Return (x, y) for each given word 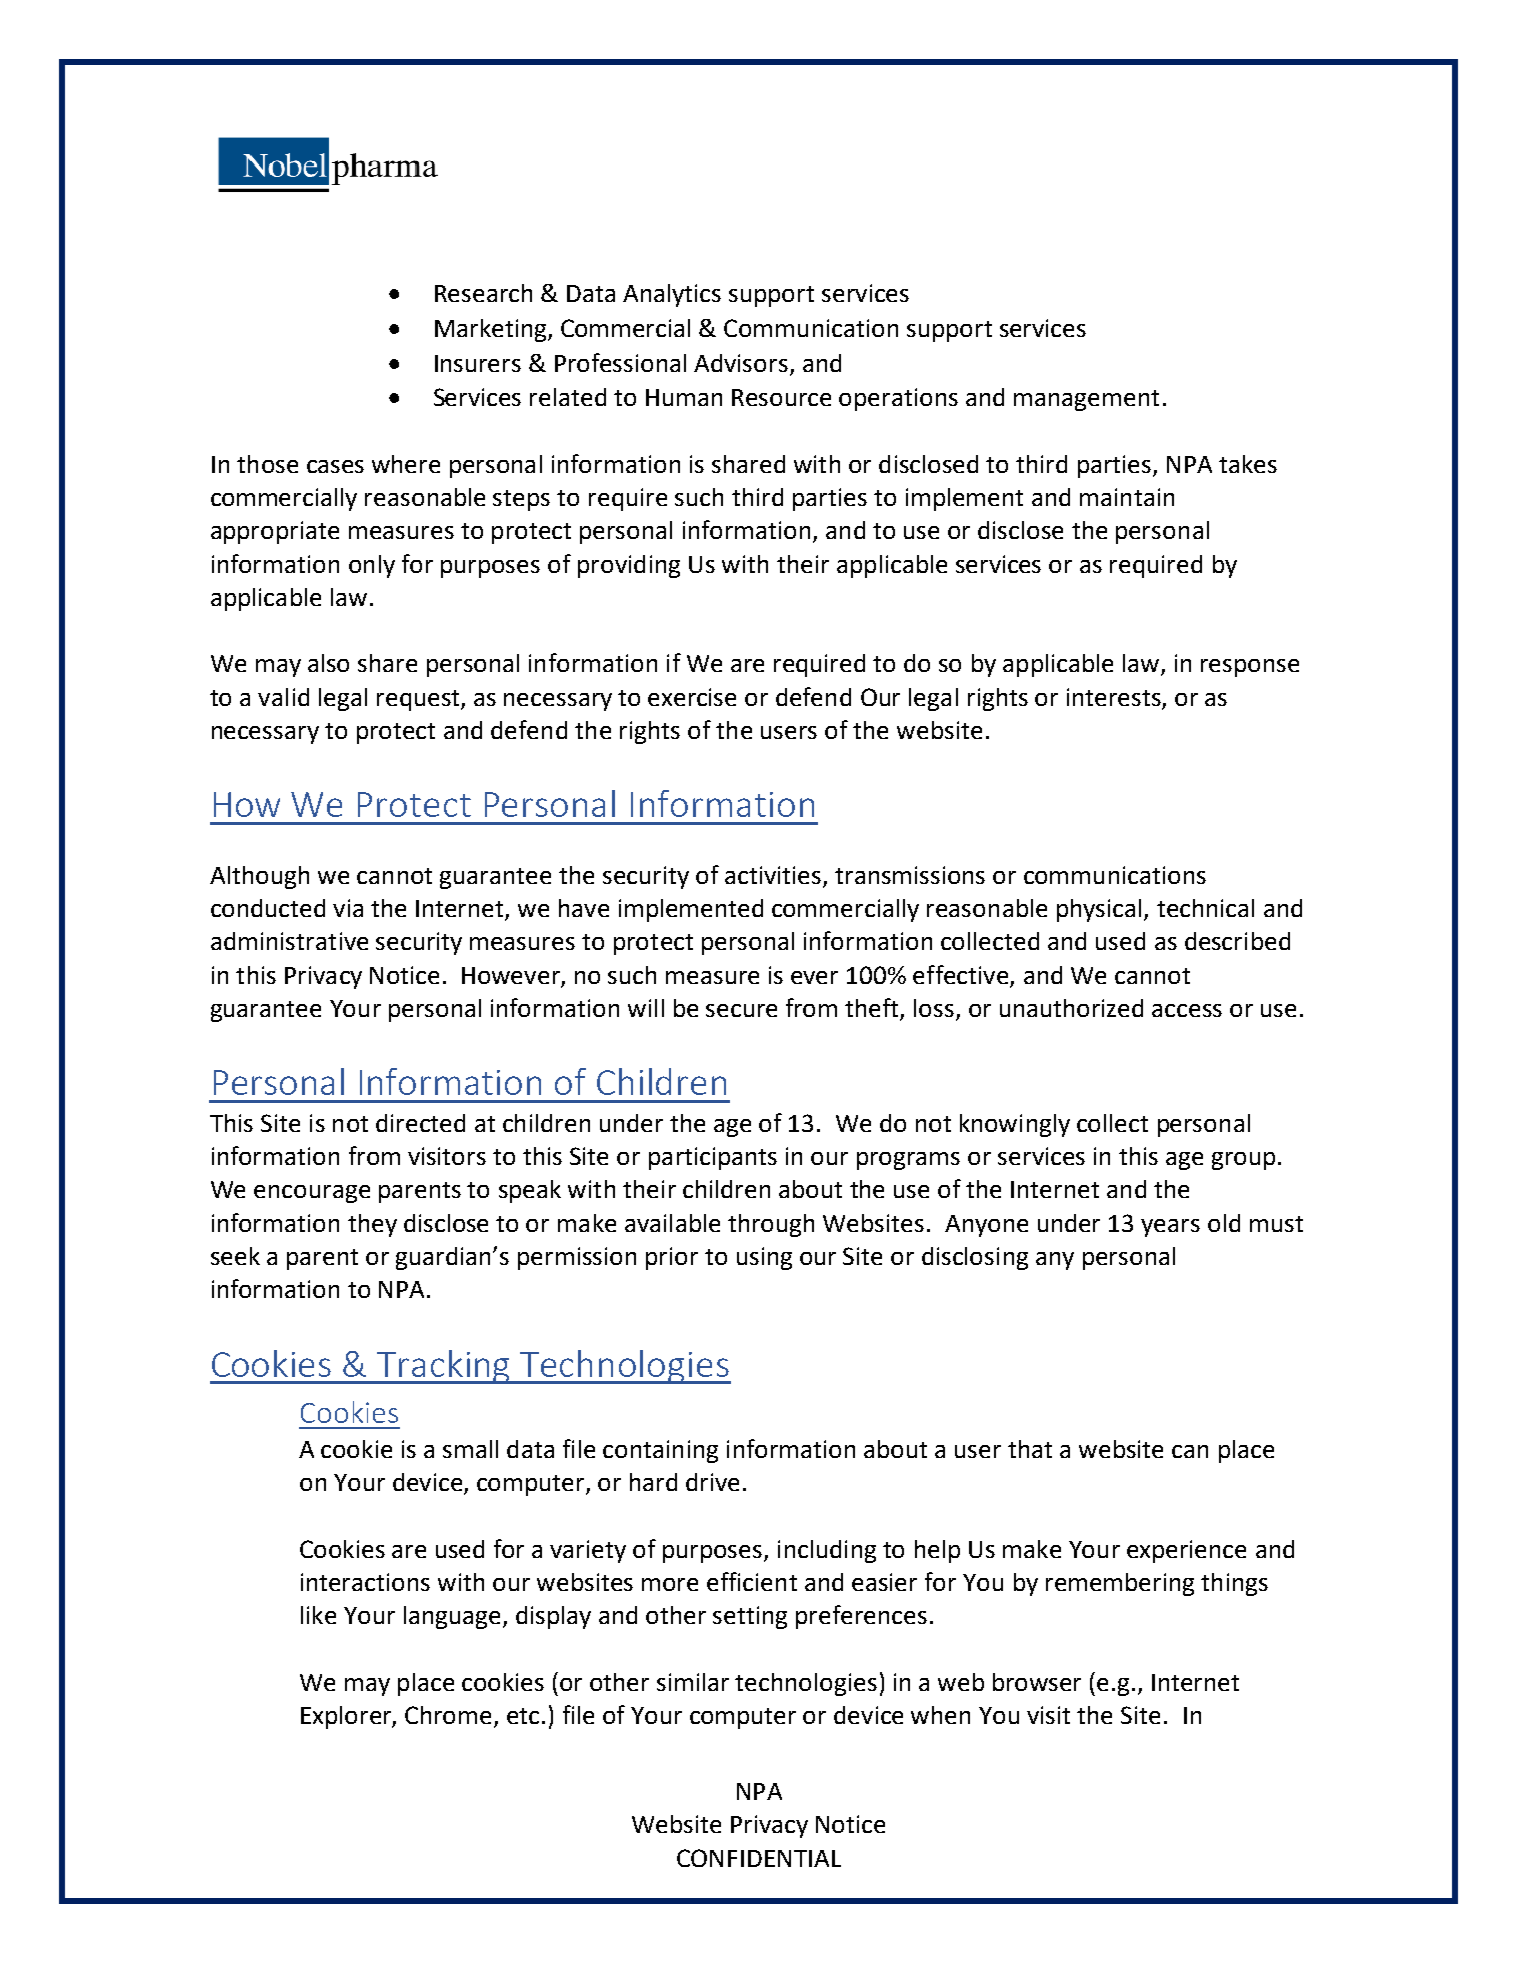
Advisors (741, 363)
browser (1037, 1682)
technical (1205, 908)
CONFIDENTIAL (759, 1858)
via (348, 908)
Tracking (444, 1367)
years (1170, 1228)
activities (773, 875)
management (1086, 400)
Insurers (478, 363)
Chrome (448, 1715)
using (764, 1258)
